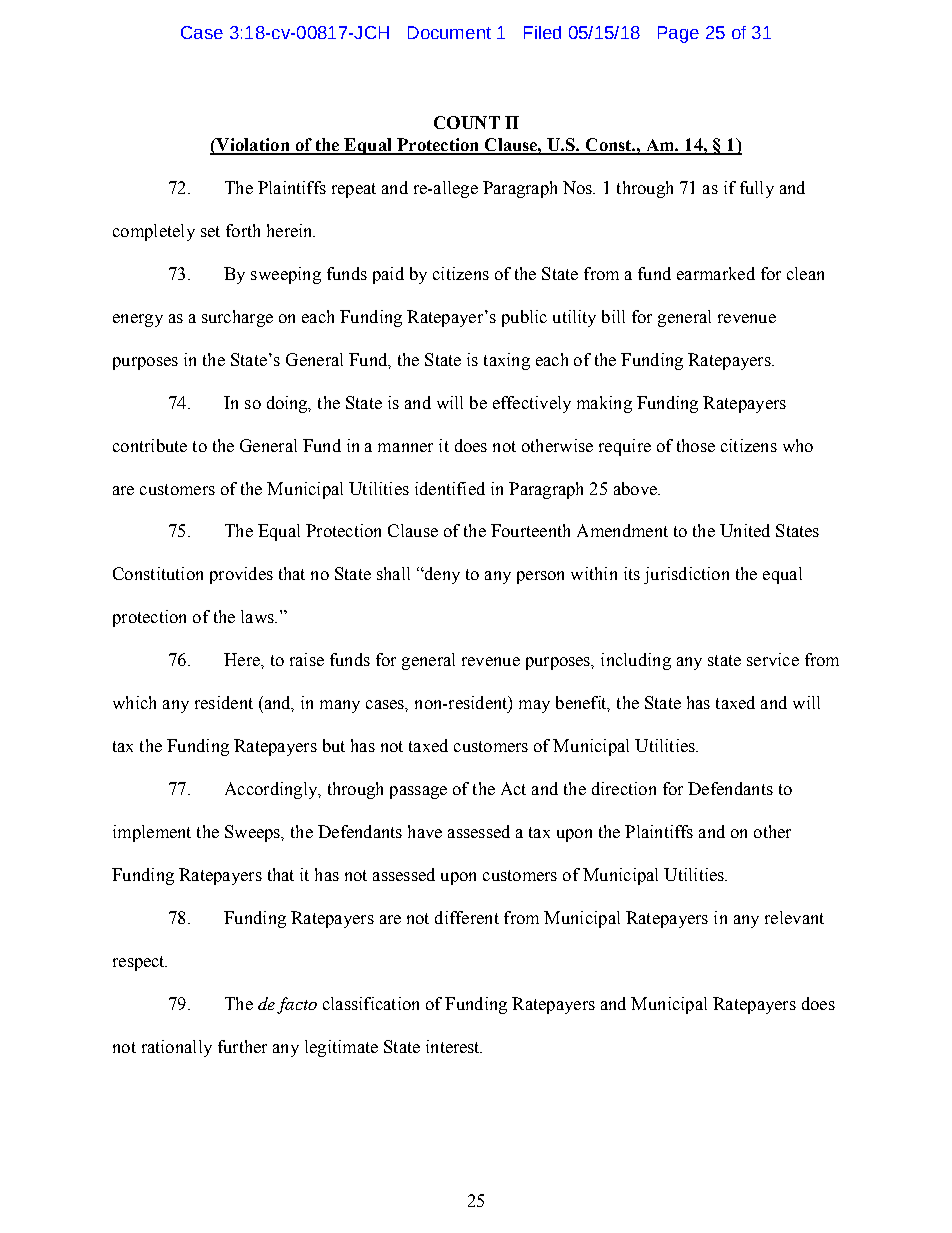 The height and width of the screenshot is (1233, 952). What do you see at coordinates (253, 146) in the screenshot?
I see `Violation` at bounding box center [253, 146].
